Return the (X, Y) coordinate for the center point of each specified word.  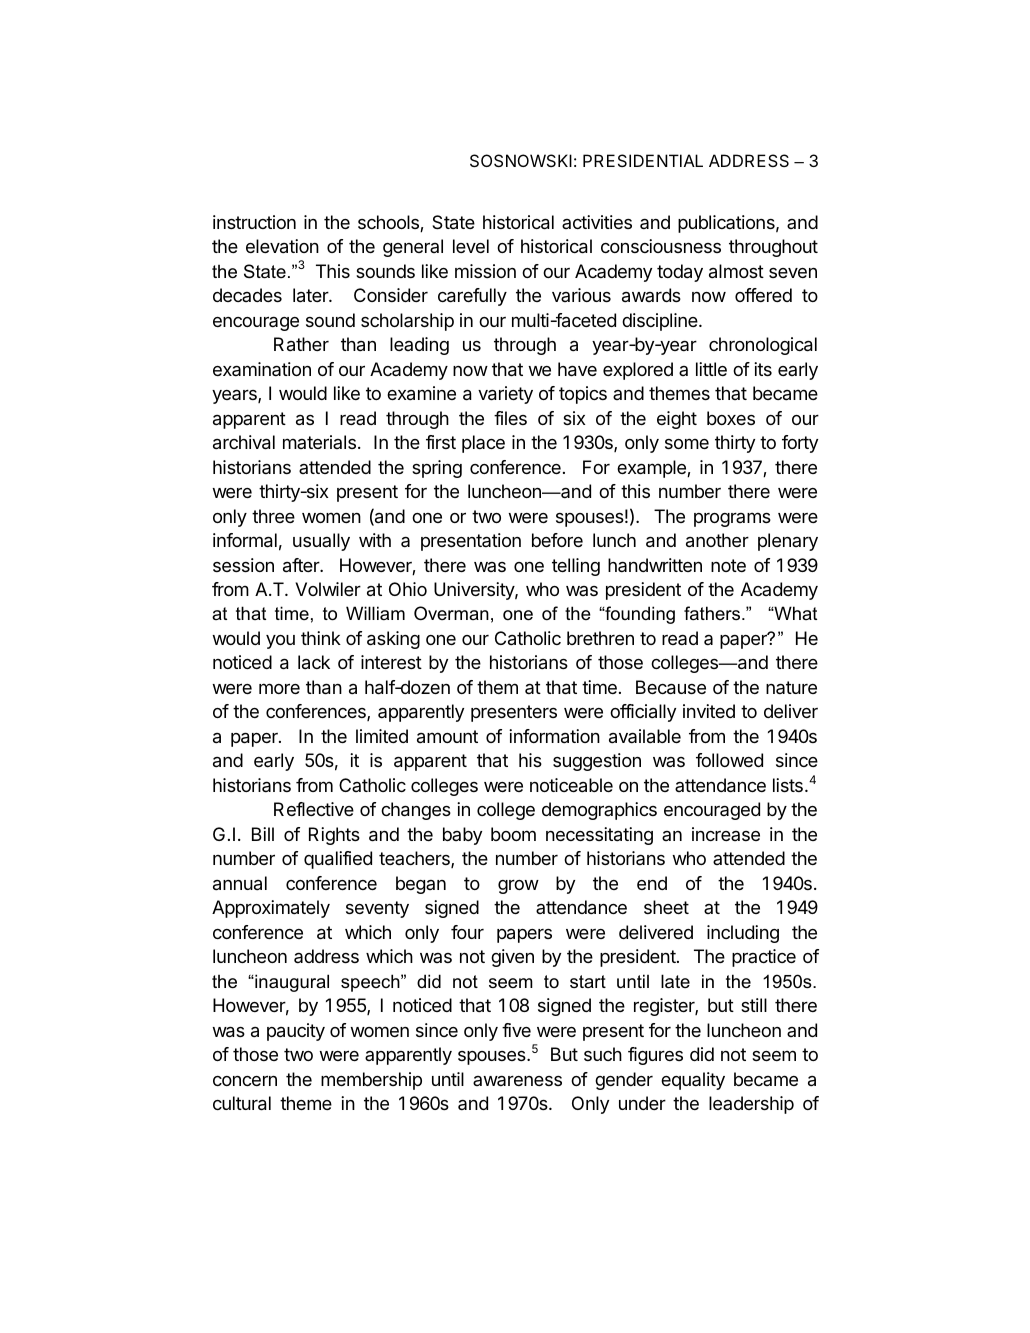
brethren (600, 638)
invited (709, 711)
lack (314, 662)
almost (736, 271)
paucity (296, 1032)
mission (485, 271)
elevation (282, 246)
